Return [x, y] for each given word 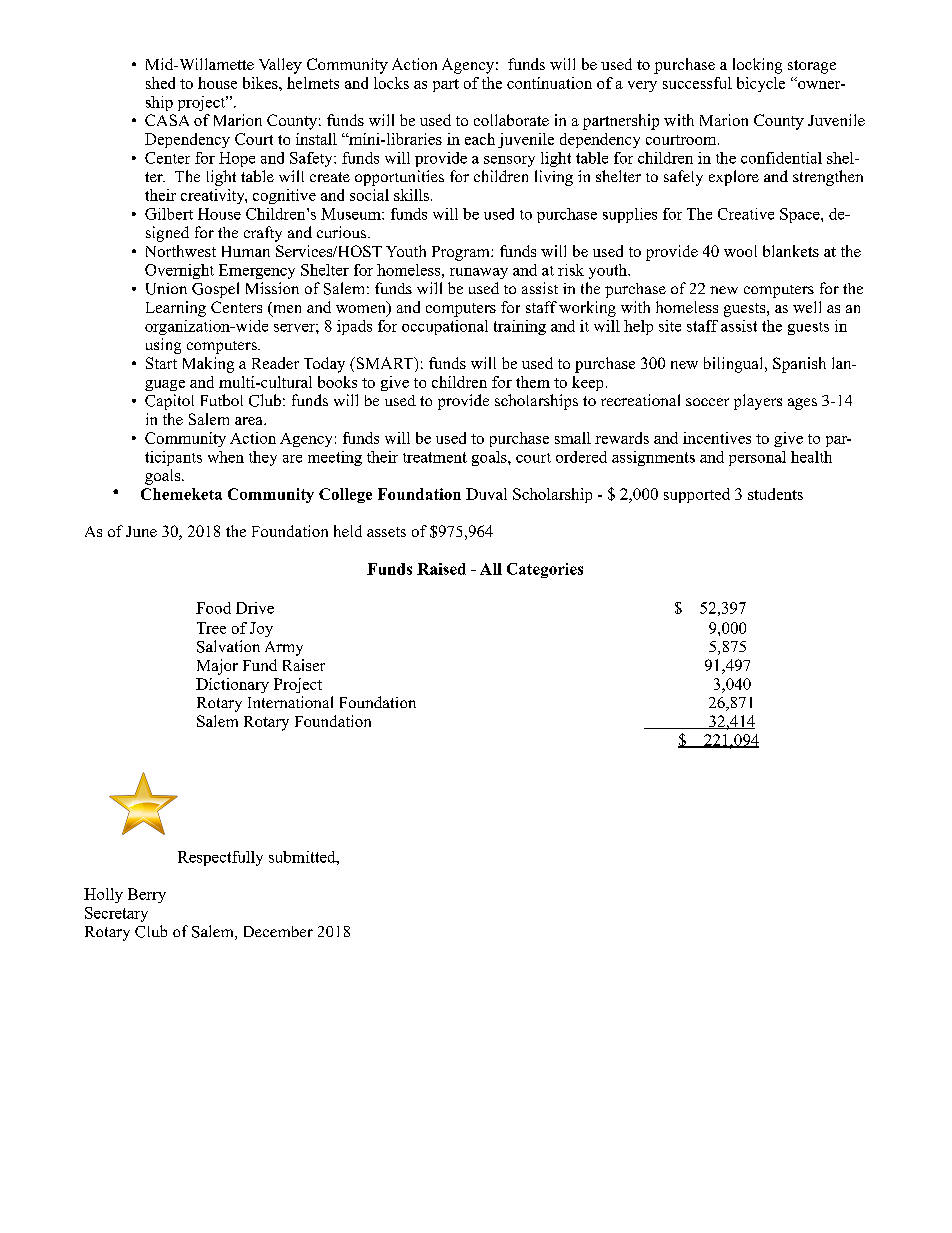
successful [697, 83]
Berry [147, 895]
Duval [486, 494]
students [775, 494]
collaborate [511, 120]
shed [160, 83]
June [141, 531]
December [278, 931]
